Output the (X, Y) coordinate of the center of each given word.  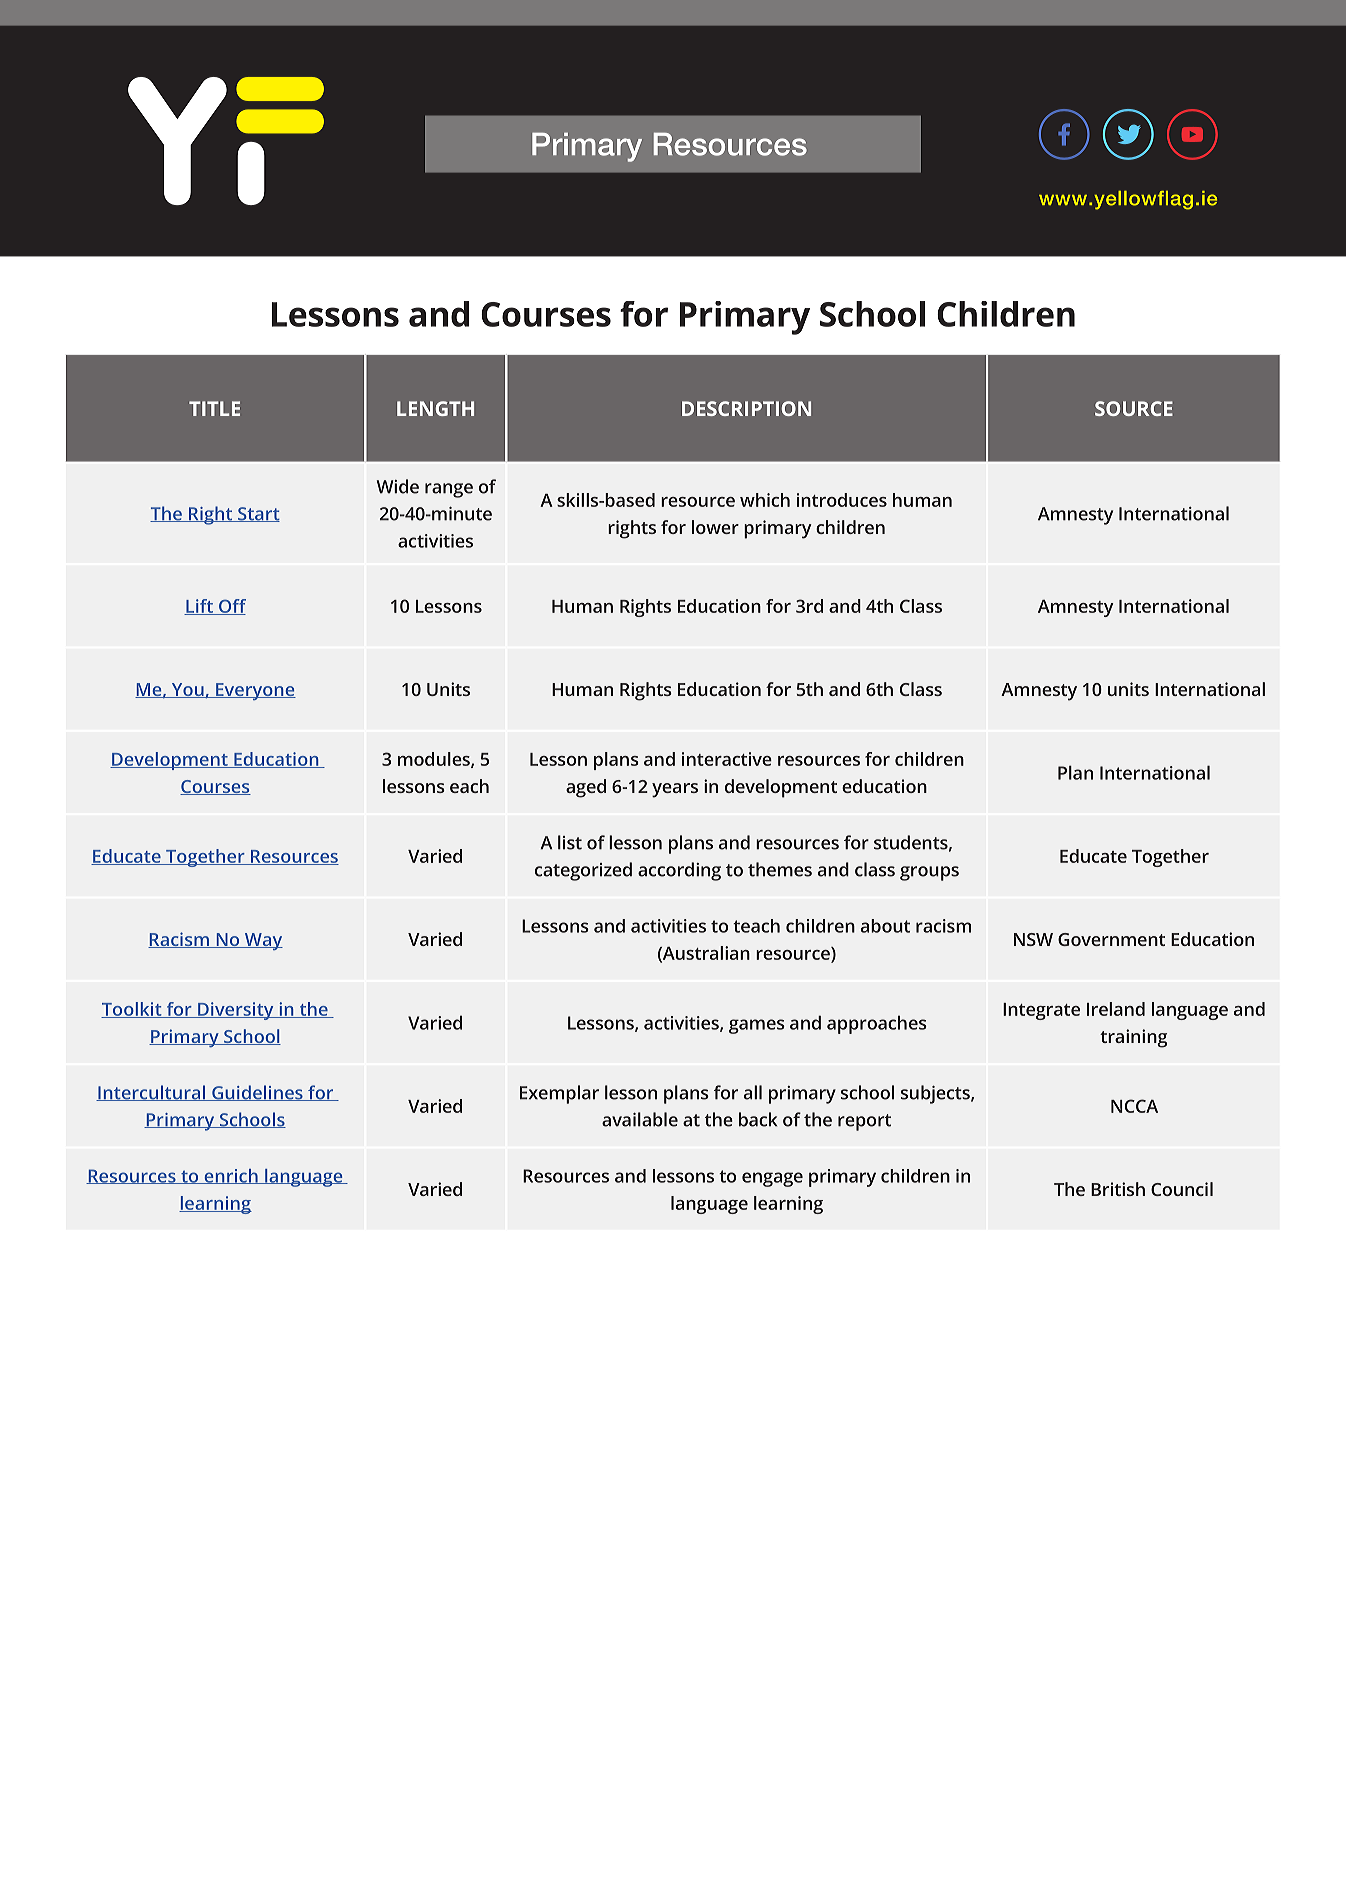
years (675, 790)
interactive (727, 759)
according (679, 871)
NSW (1033, 939)
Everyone (255, 691)
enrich (231, 1176)
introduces (842, 500)
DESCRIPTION (746, 408)
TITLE (214, 408)
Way (263, 941)
